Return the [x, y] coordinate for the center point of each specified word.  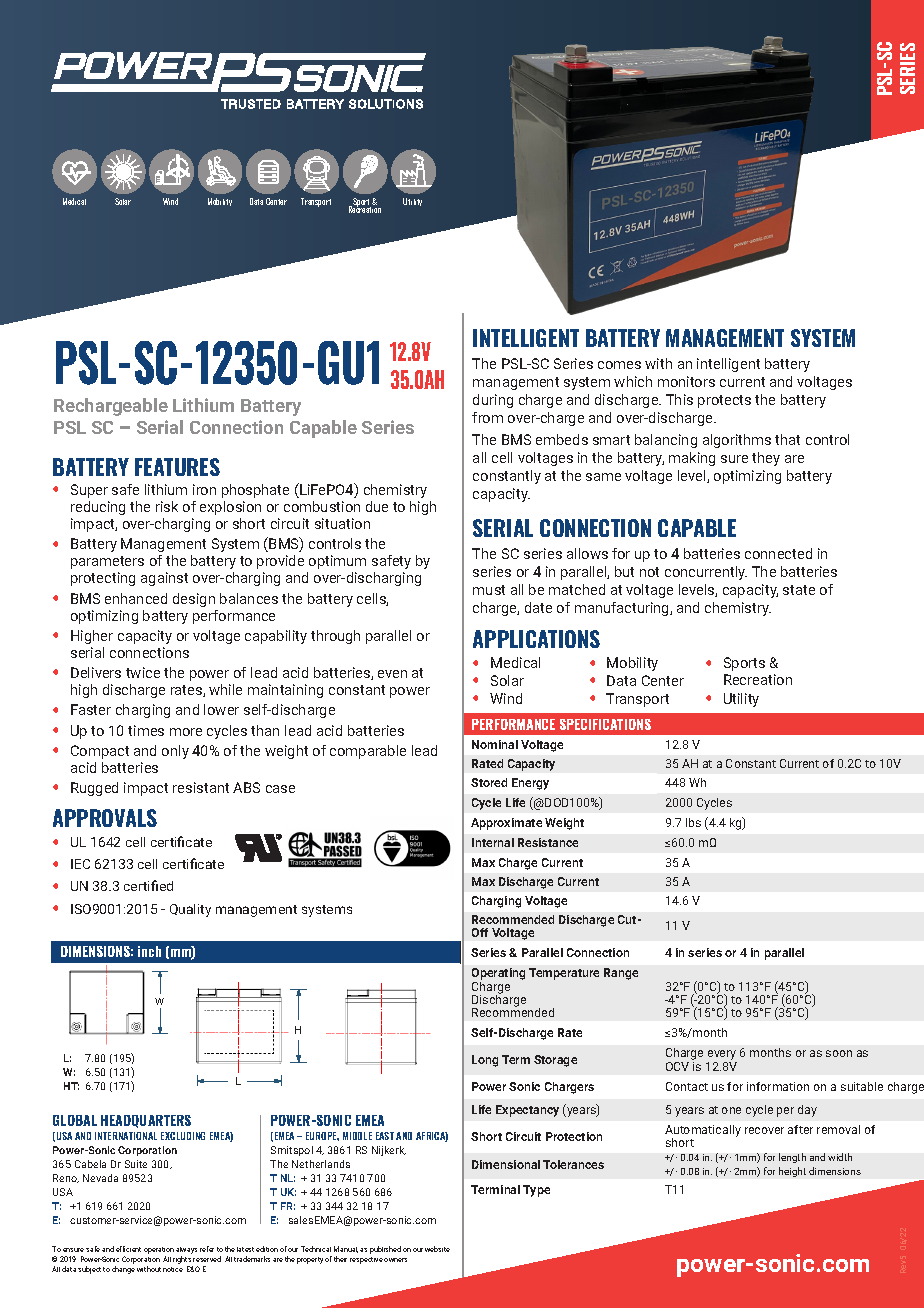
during [493, 401]
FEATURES [177, 467]
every [722, 1056]
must [489, 590]
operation [159, 1252]
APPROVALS [105, 818]
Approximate [506, 824]
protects [724, 401]
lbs [693, 822]
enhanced [136, 598]
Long [485, 1061]
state [799, 590]
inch [149, 951]
